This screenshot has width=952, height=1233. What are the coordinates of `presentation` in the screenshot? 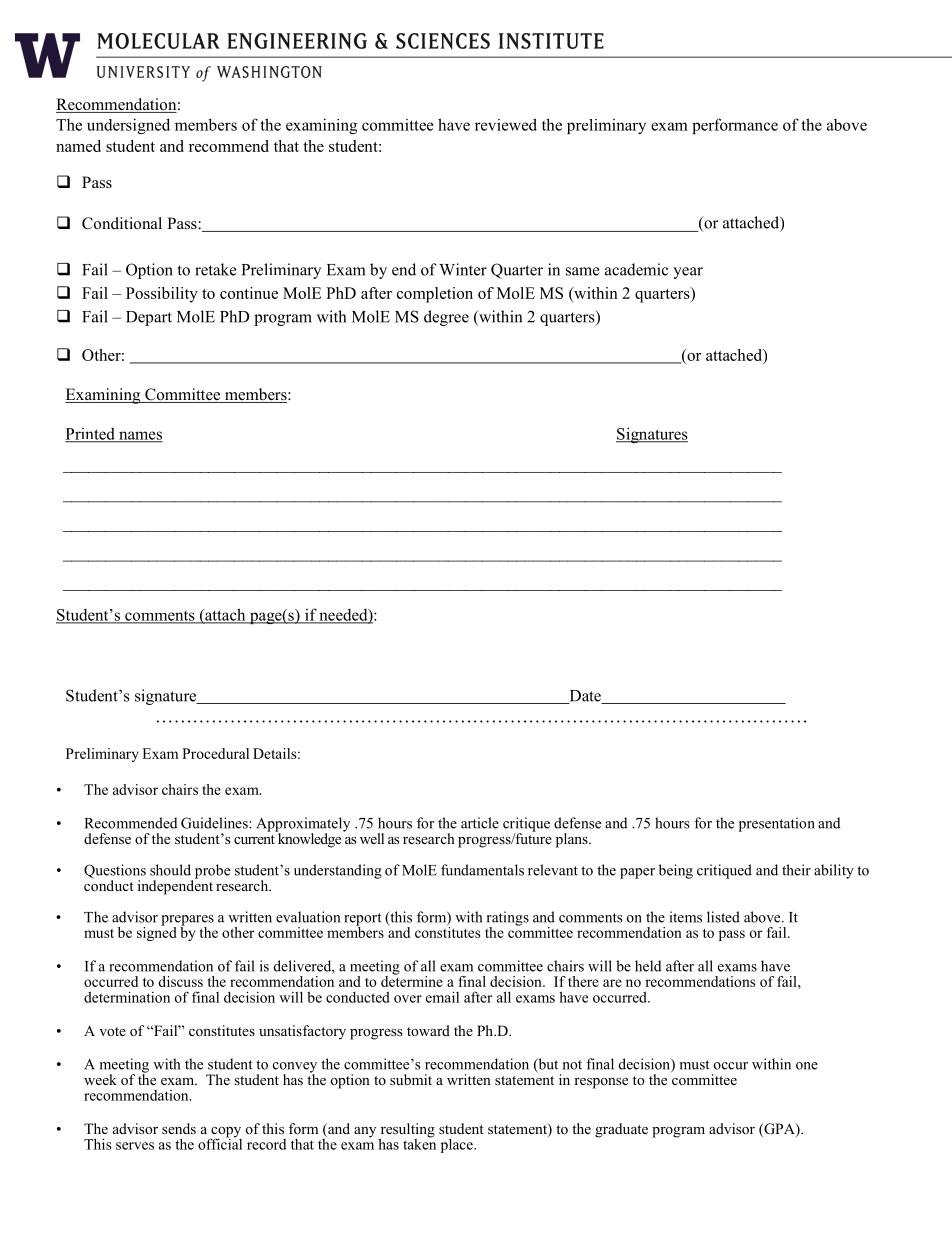 It's located at (777, 824).
